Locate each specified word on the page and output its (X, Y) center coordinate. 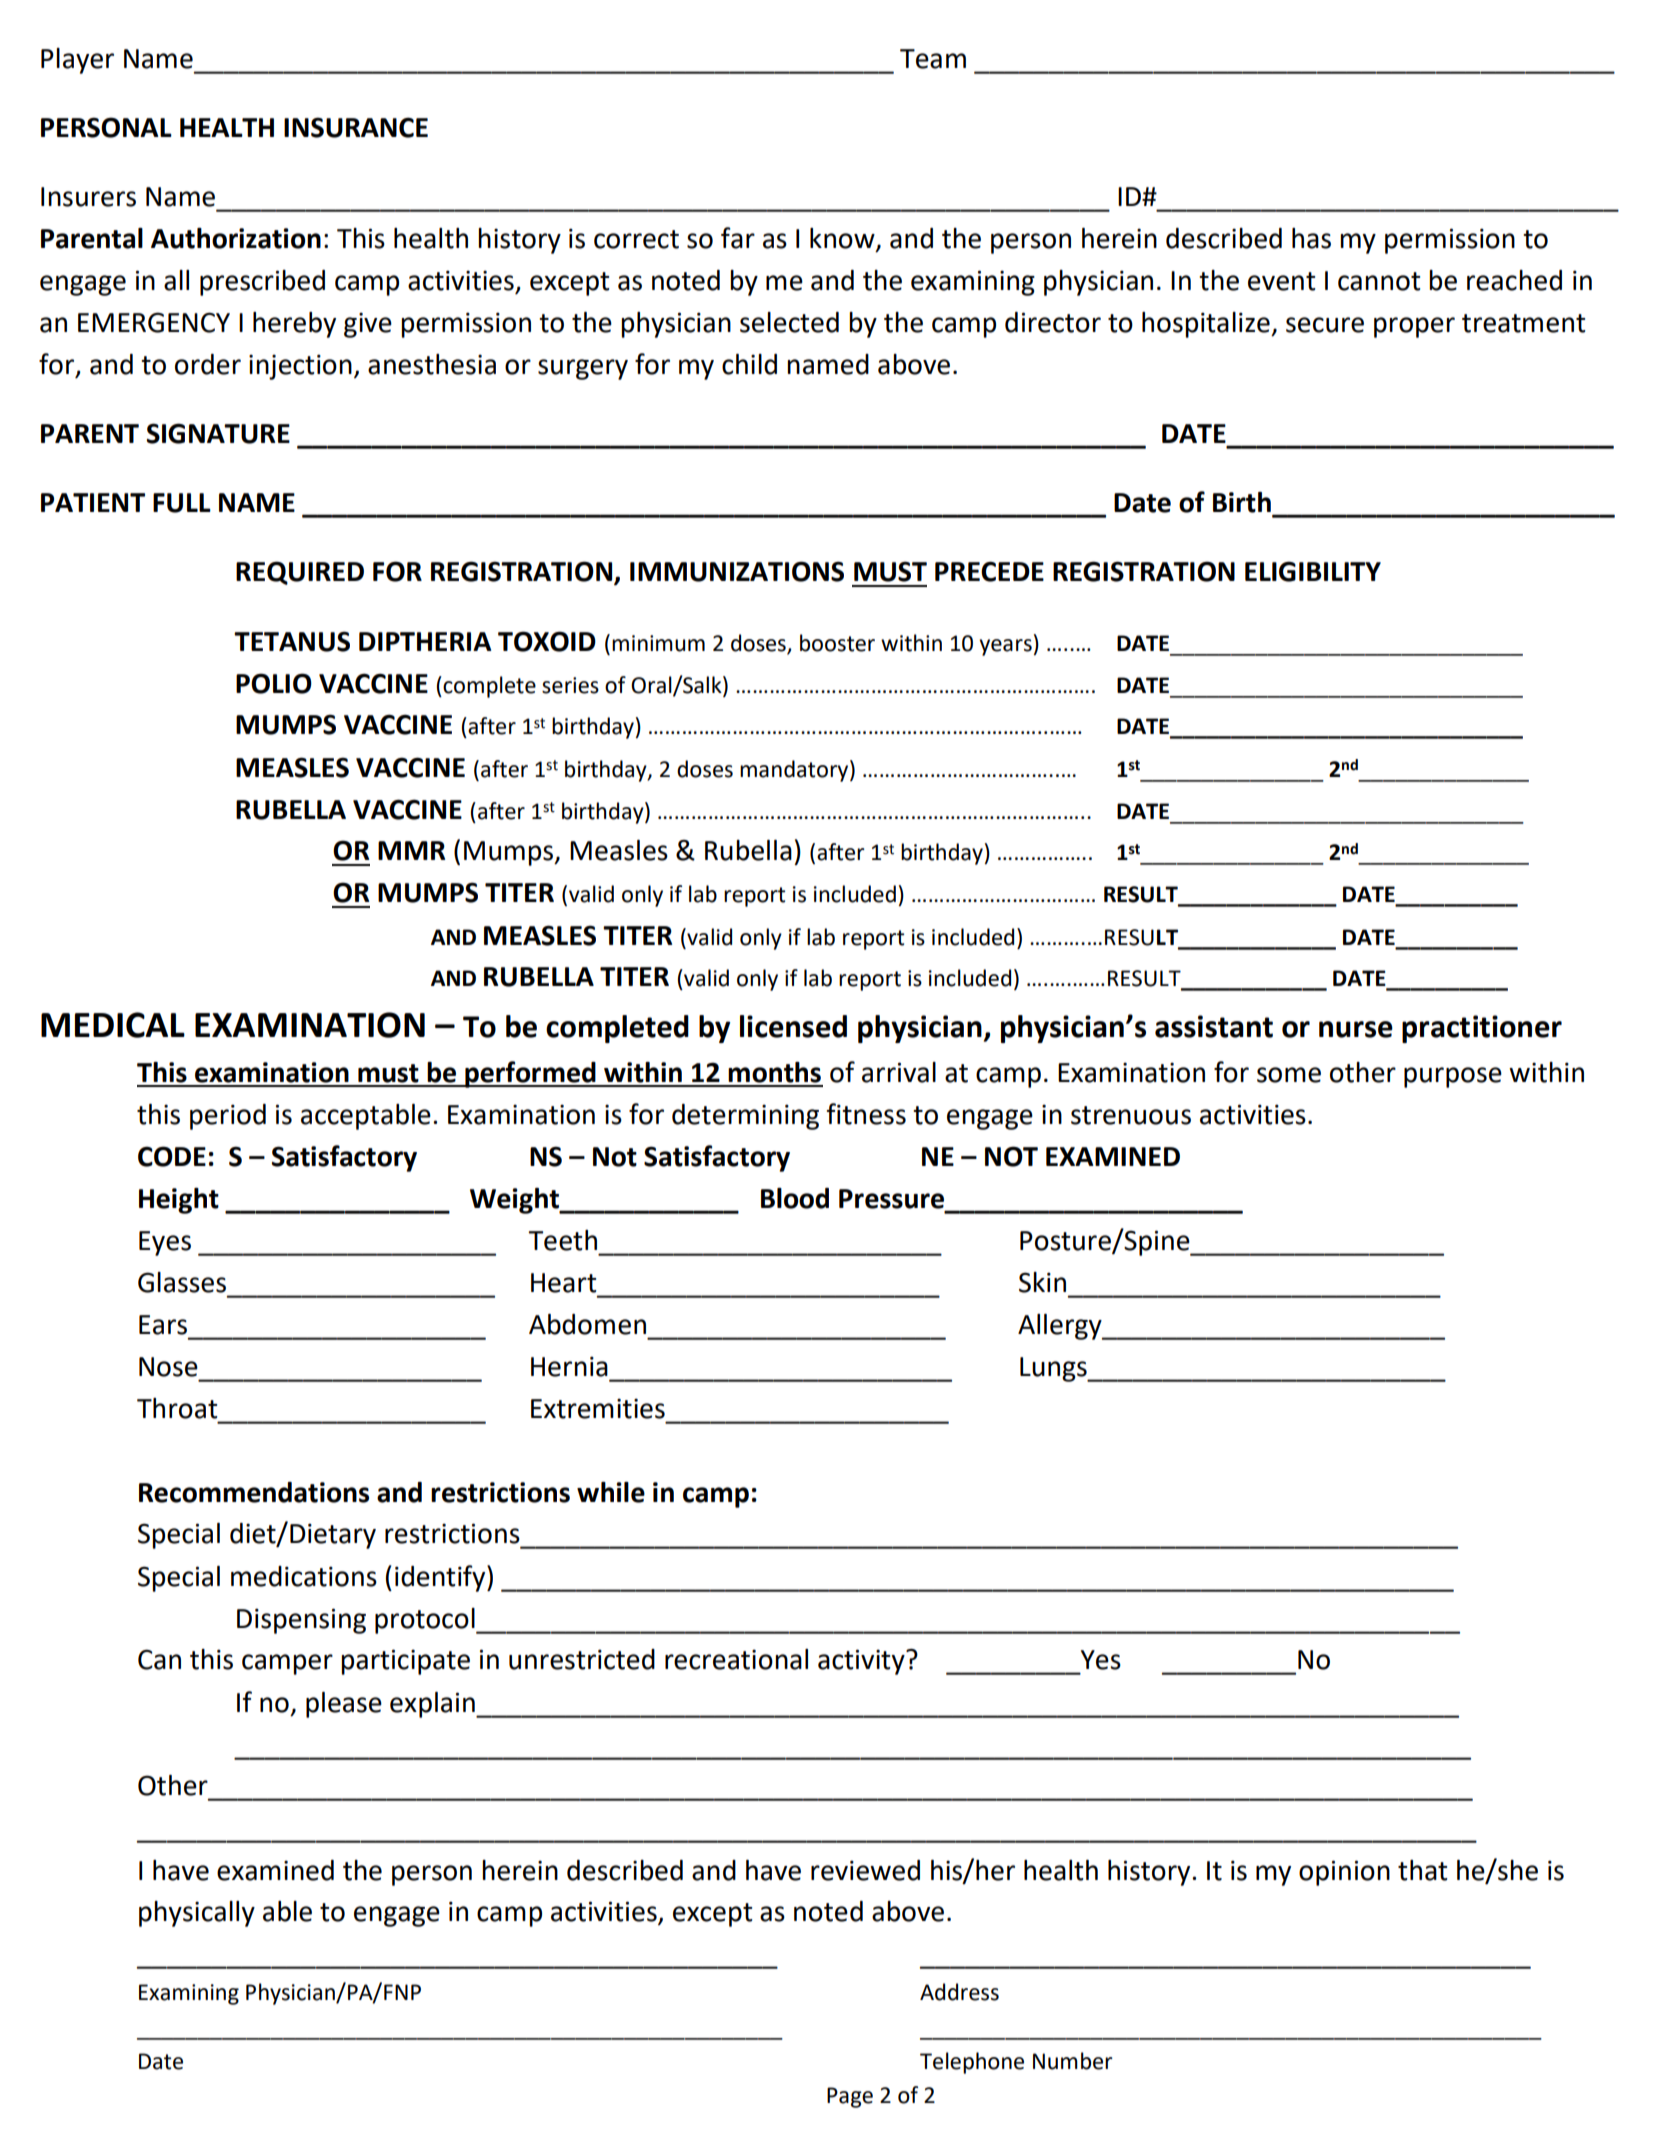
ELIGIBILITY (1313, 571)
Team (933, 59)
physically (197, 1914)
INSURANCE (356, 127)
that (1422, 1870)
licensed (793, 1026)
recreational (736, 1659)
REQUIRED (300, 573)
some (1289, 1075)
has (1311, 238)
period (228, 1117)
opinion (1344, 1873)
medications (304, 1576)
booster (837, 643)
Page (850, 2097)
